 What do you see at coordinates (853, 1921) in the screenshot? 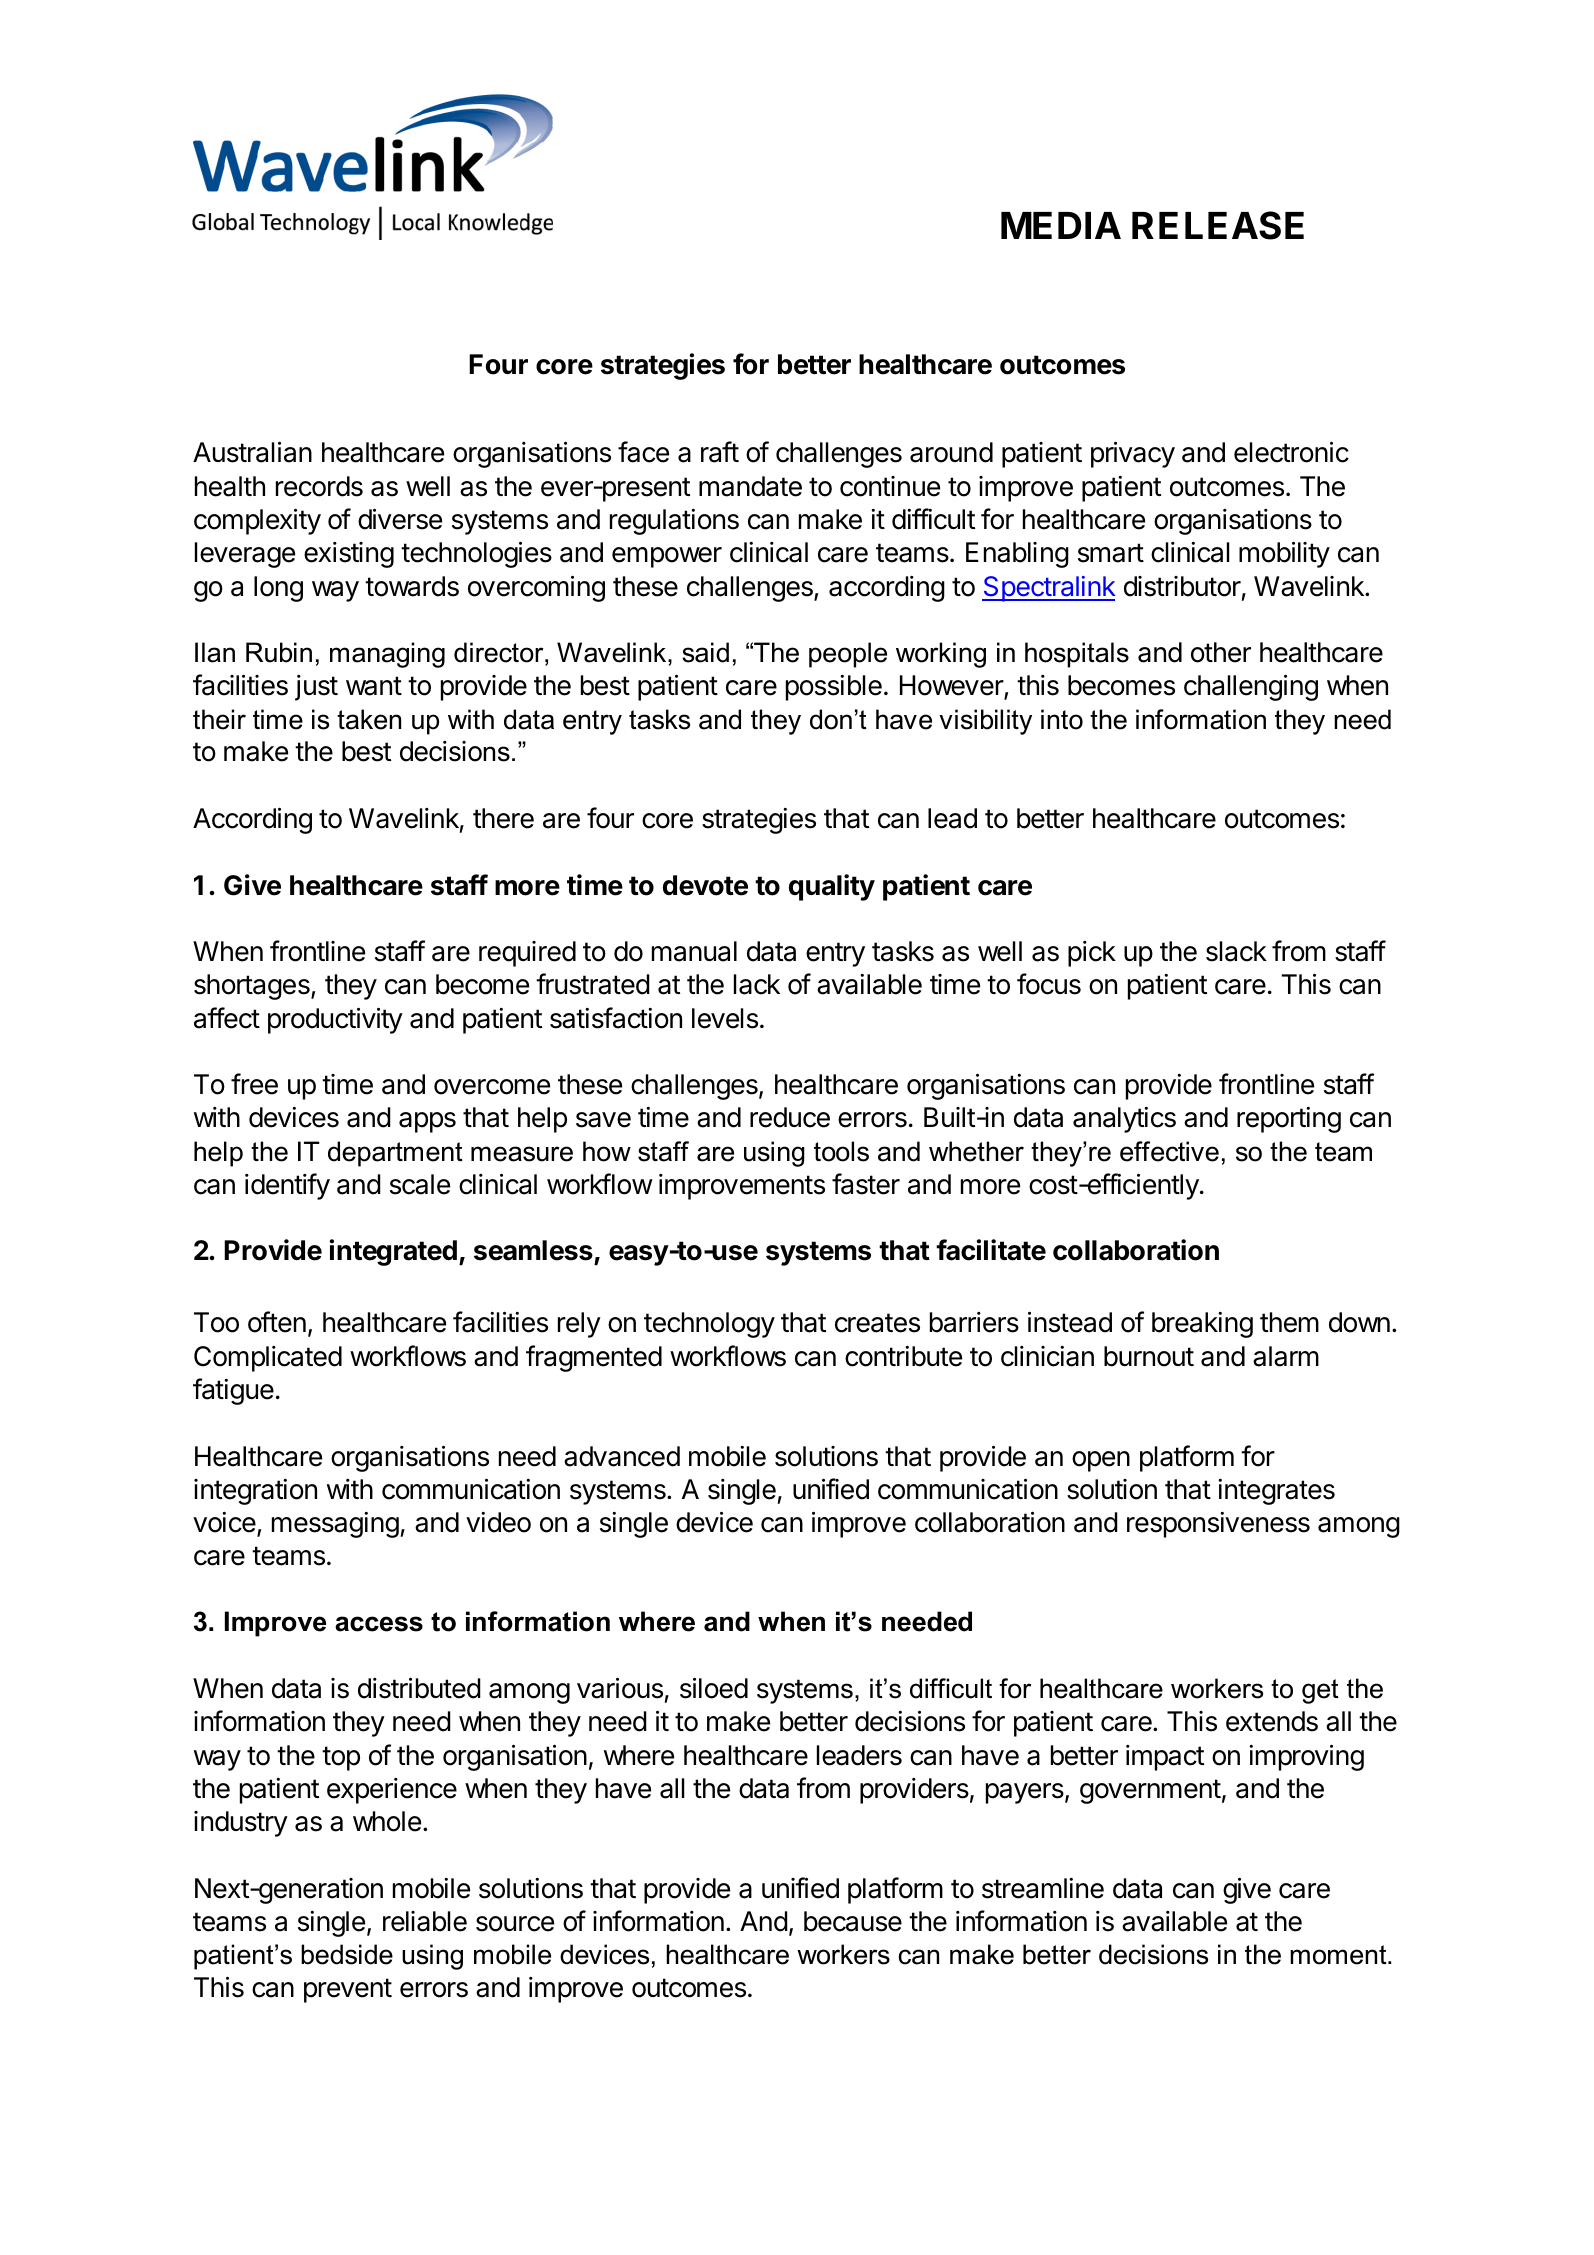
I see `because` at bounding box center [853, 1921].
